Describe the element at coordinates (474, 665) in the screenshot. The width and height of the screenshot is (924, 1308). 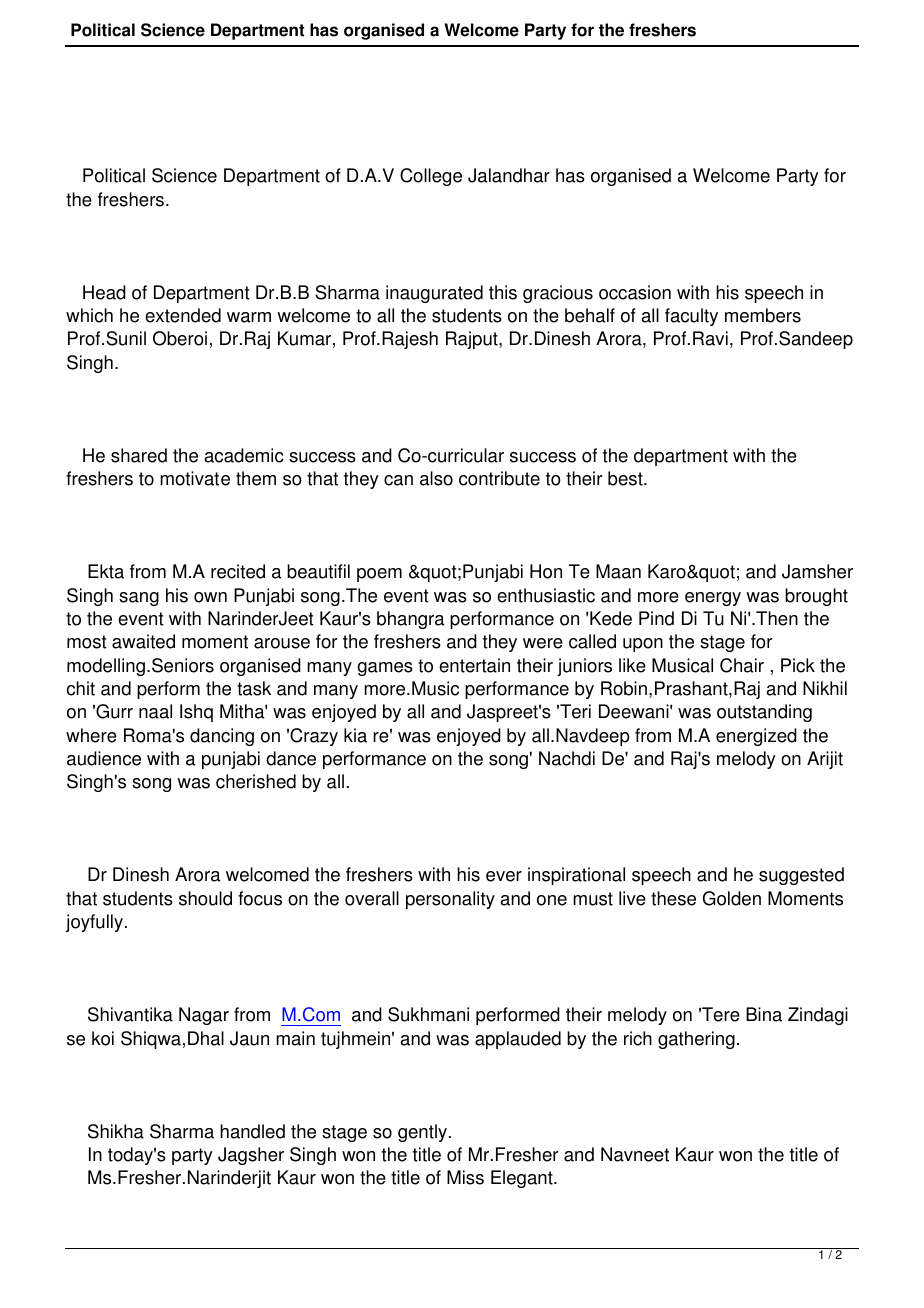
I see `entertain` at that location.
